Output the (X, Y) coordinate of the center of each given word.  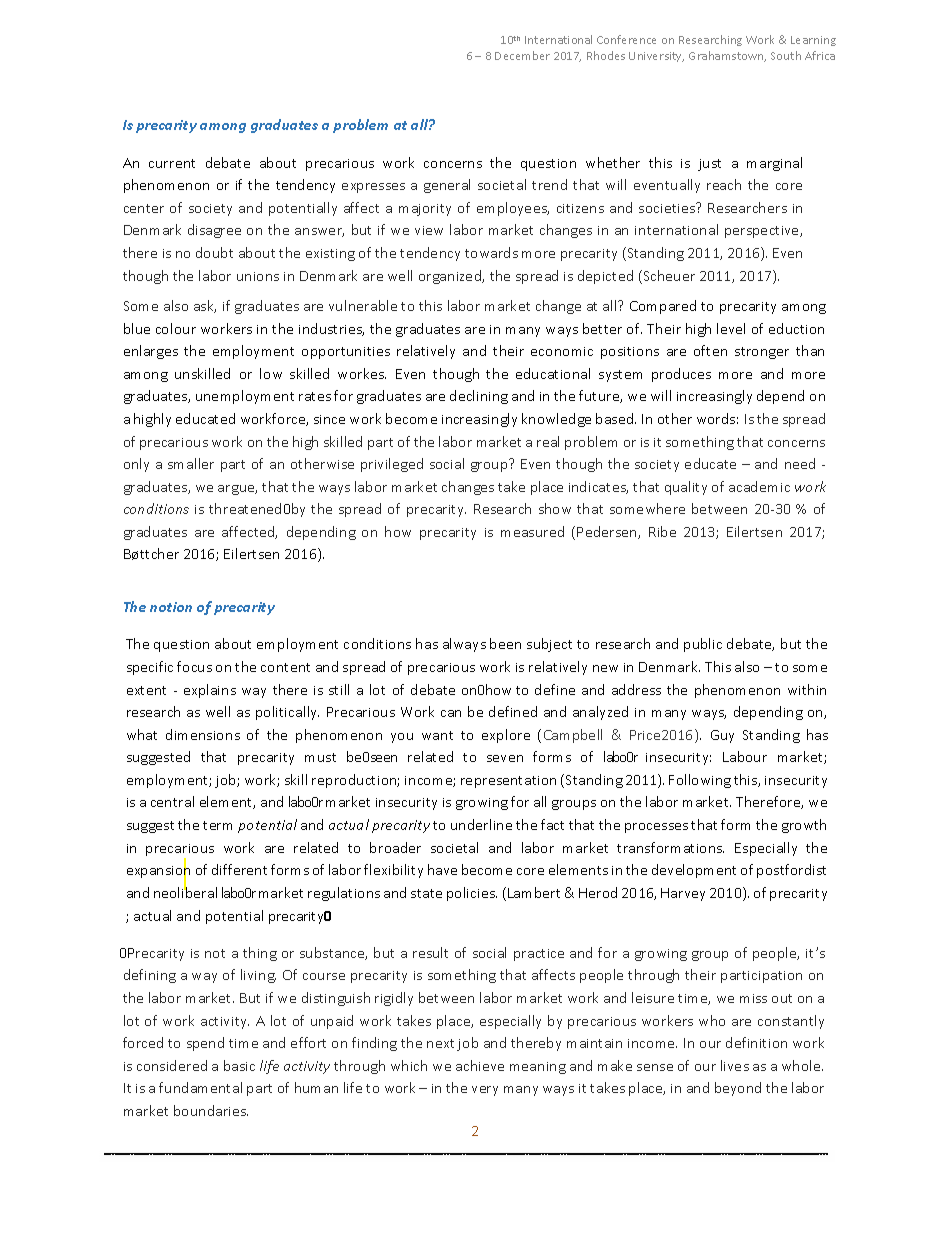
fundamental (200, 1087)
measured (532, 531)
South (786, 55)
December (522, 55)
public (703, 645)
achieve (480, 1065)
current (172, 163)
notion (171, 607)
